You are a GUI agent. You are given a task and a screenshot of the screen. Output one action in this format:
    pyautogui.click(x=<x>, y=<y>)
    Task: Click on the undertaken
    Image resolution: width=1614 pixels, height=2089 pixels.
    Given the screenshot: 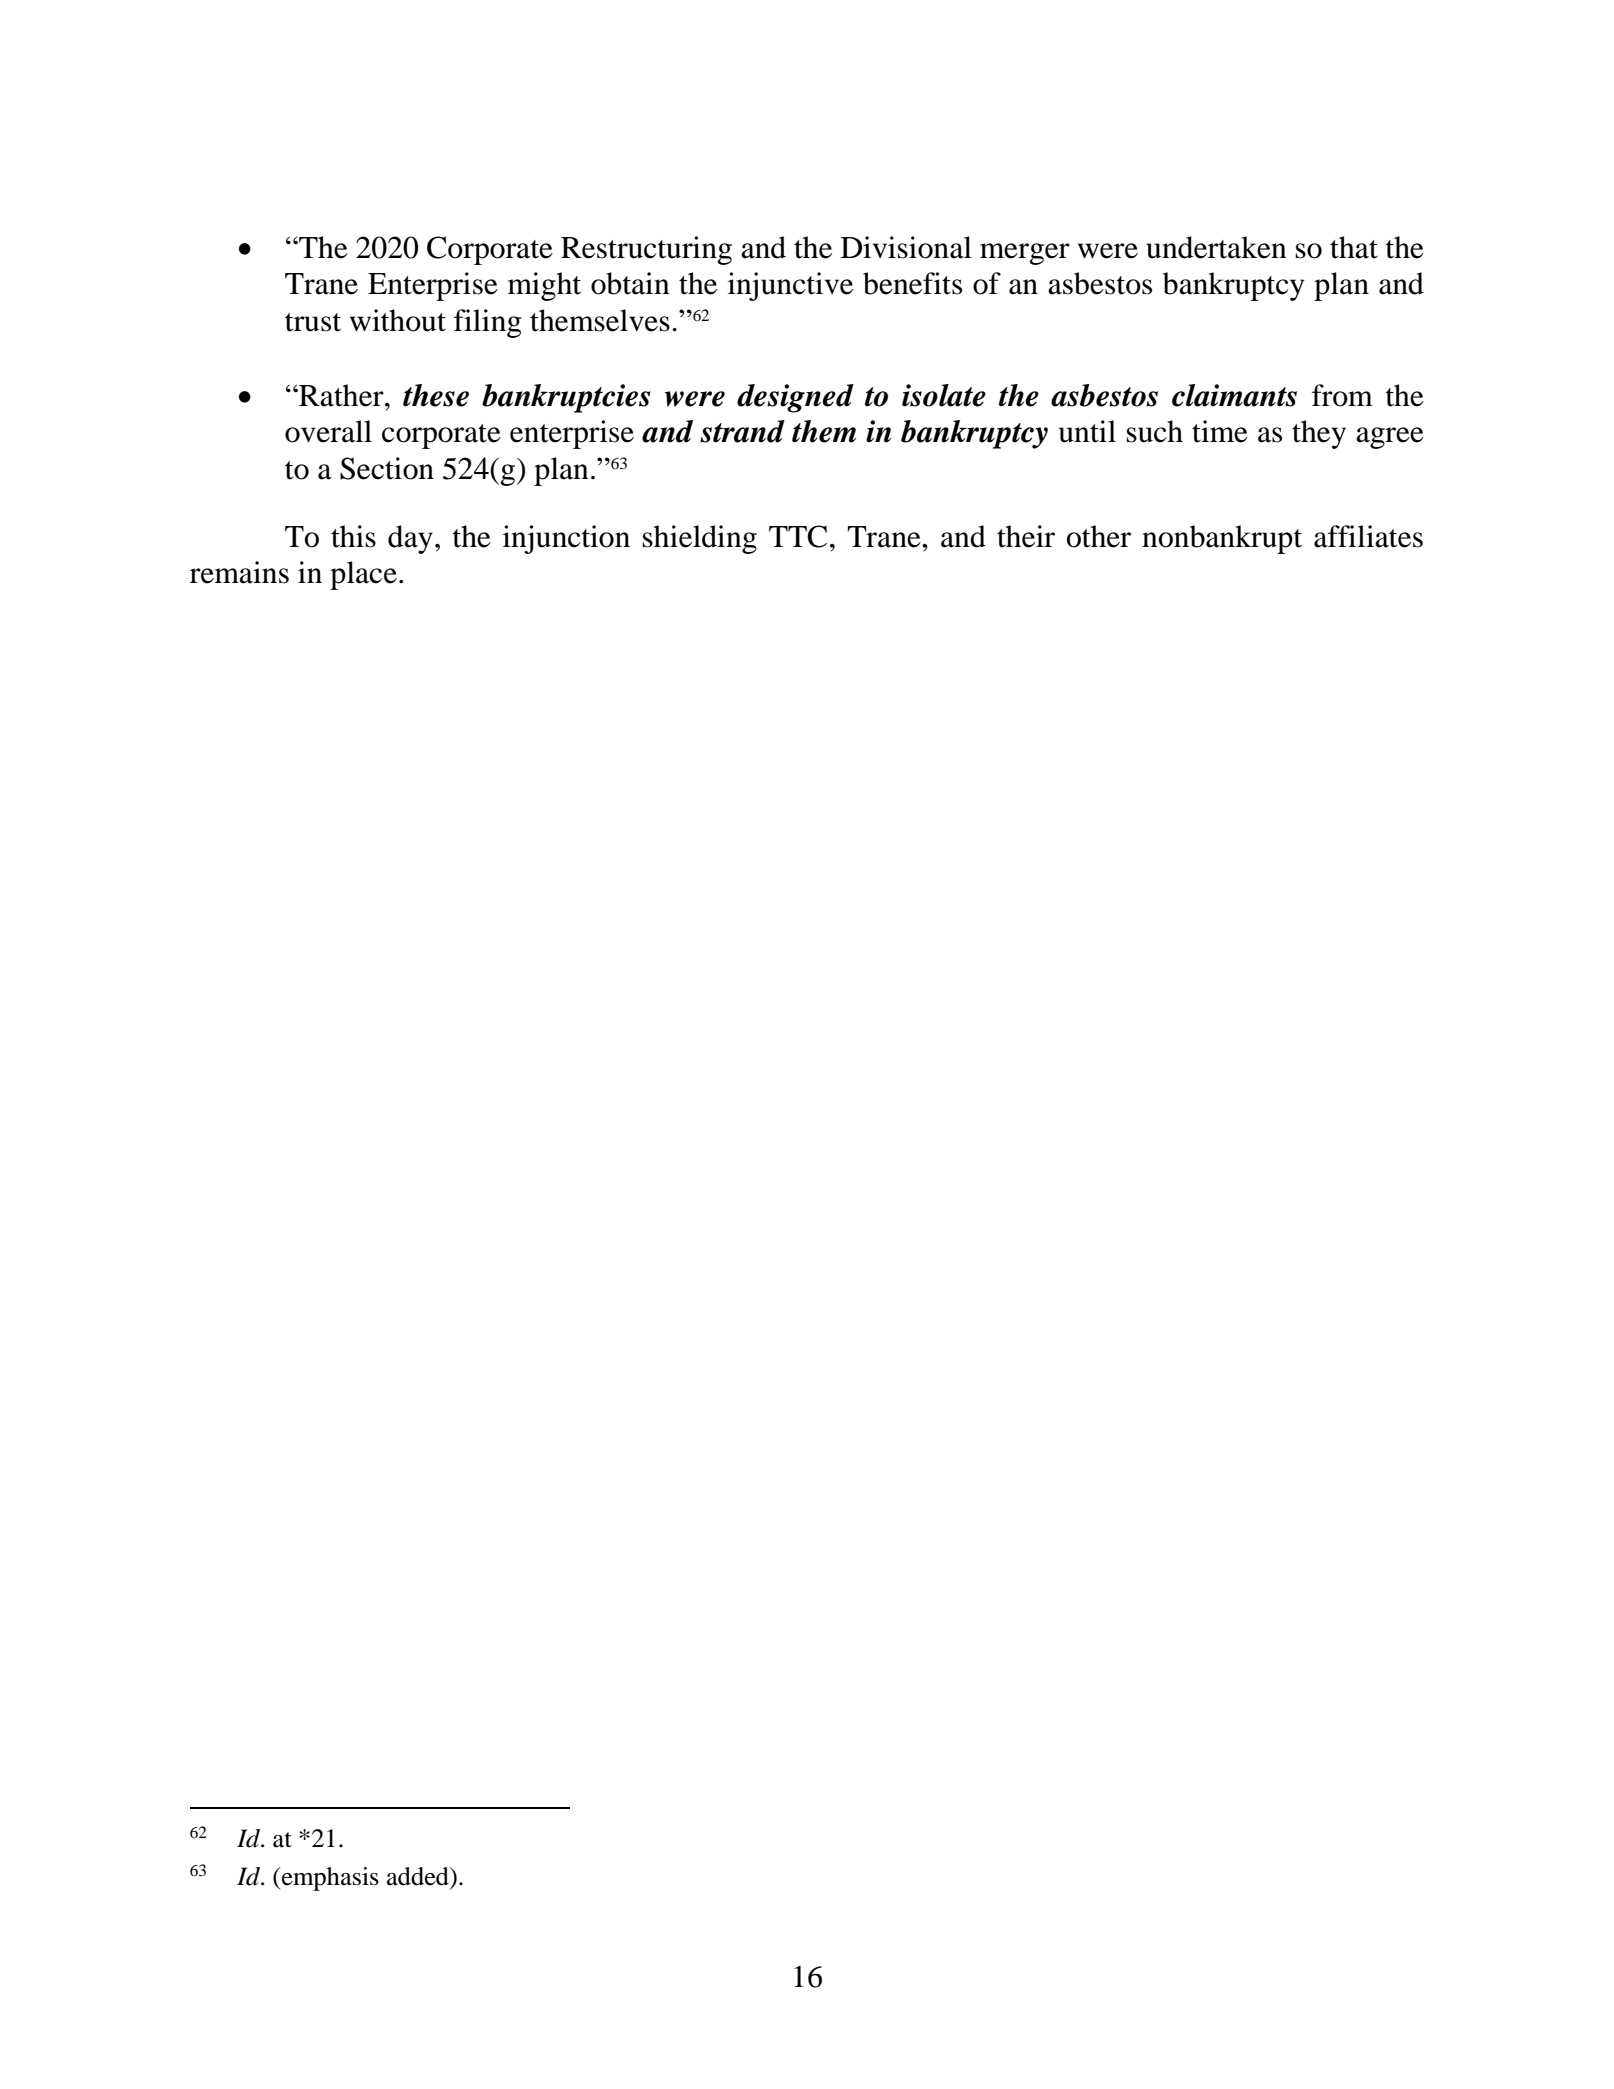 What is the action you would take?
    pyautogui.click(x=1216, y=247)
